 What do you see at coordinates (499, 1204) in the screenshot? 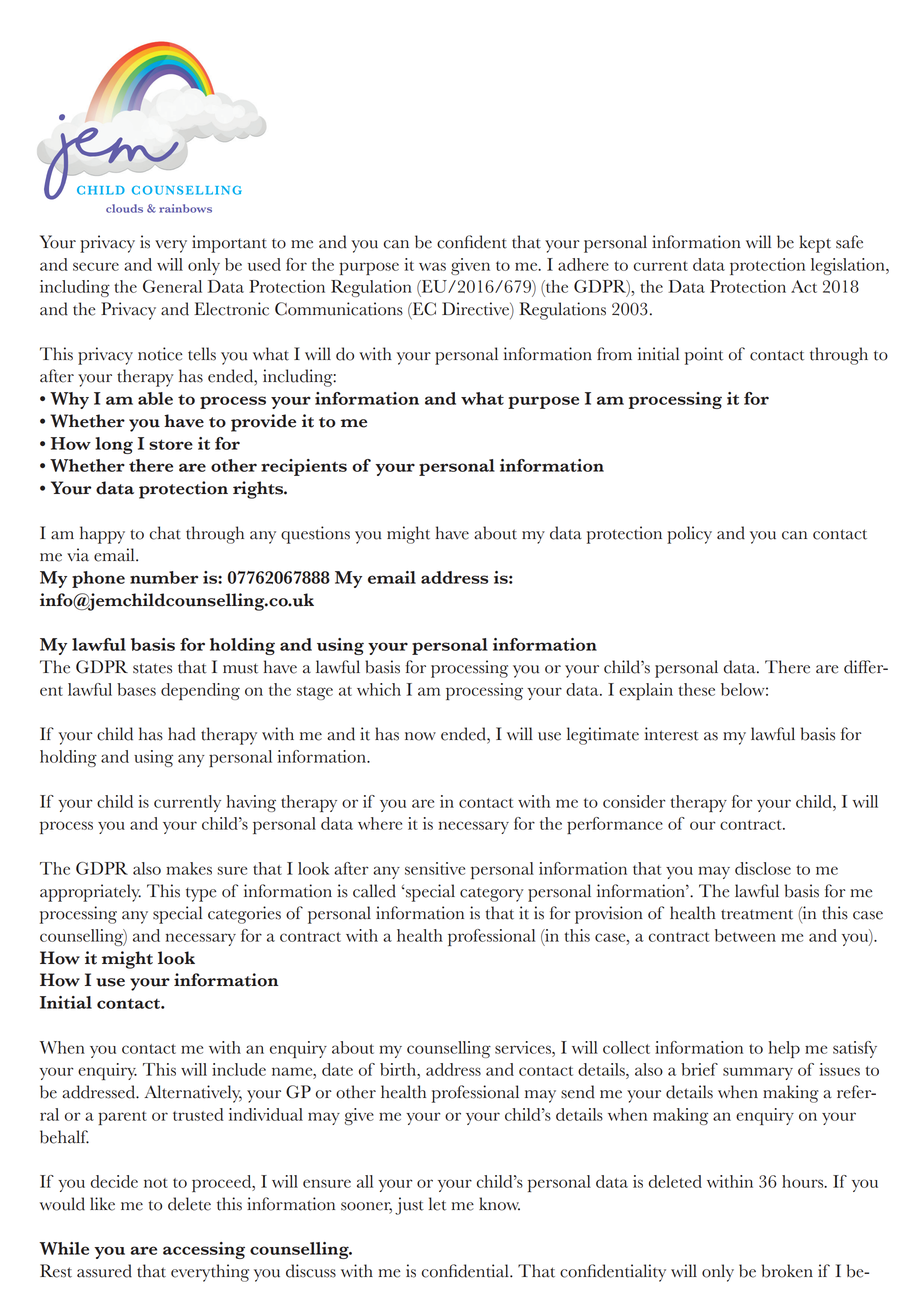
I see `know` at bounding box center [499, 1204].
